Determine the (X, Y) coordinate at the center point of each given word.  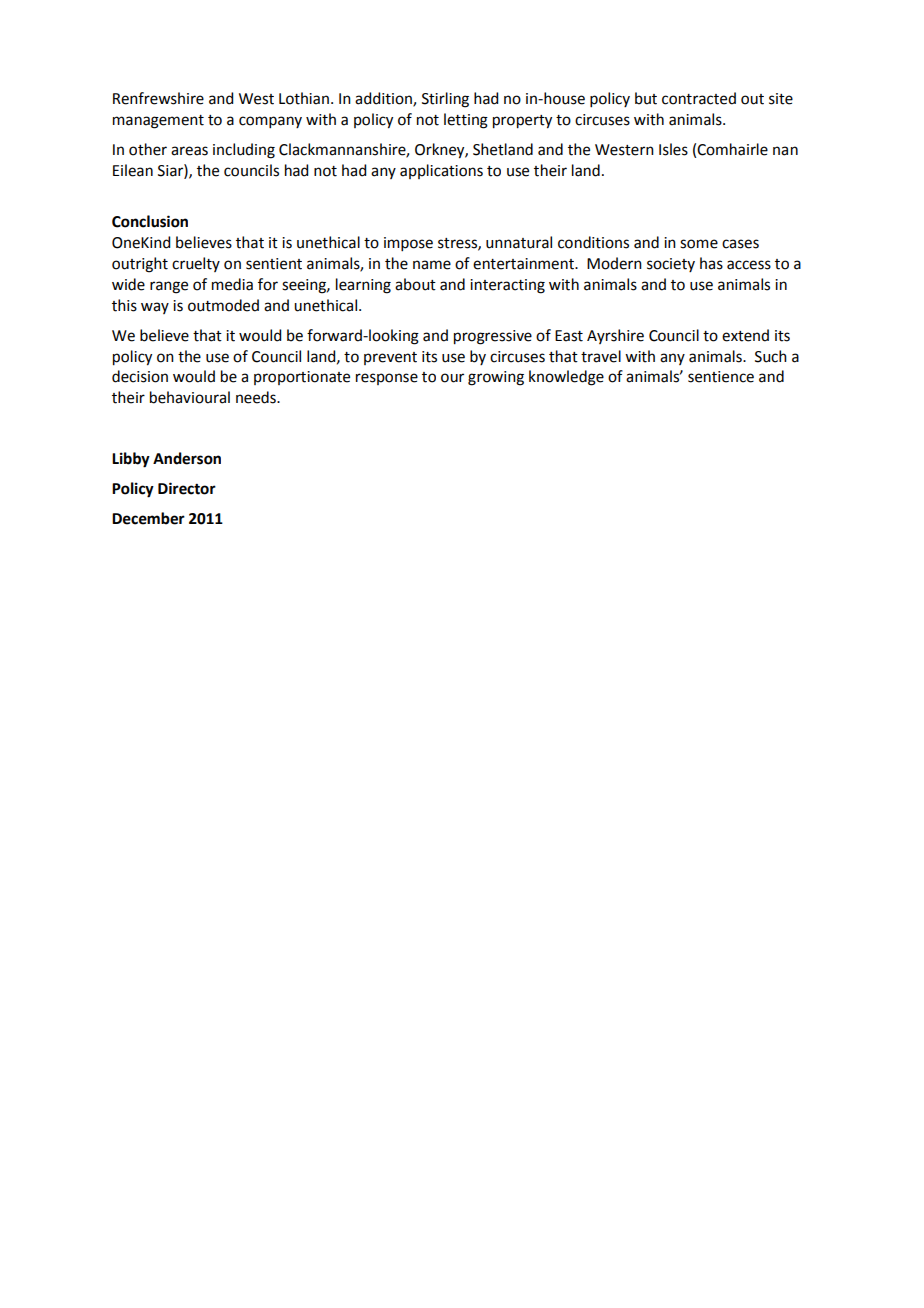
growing (496, 378)
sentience (721, 377)
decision (140, 376)
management (158, 122)
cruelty (196, 264)
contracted (699, 98)
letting (466, 121)
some (699, 244)
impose (408, 244)
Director (187, 488)
